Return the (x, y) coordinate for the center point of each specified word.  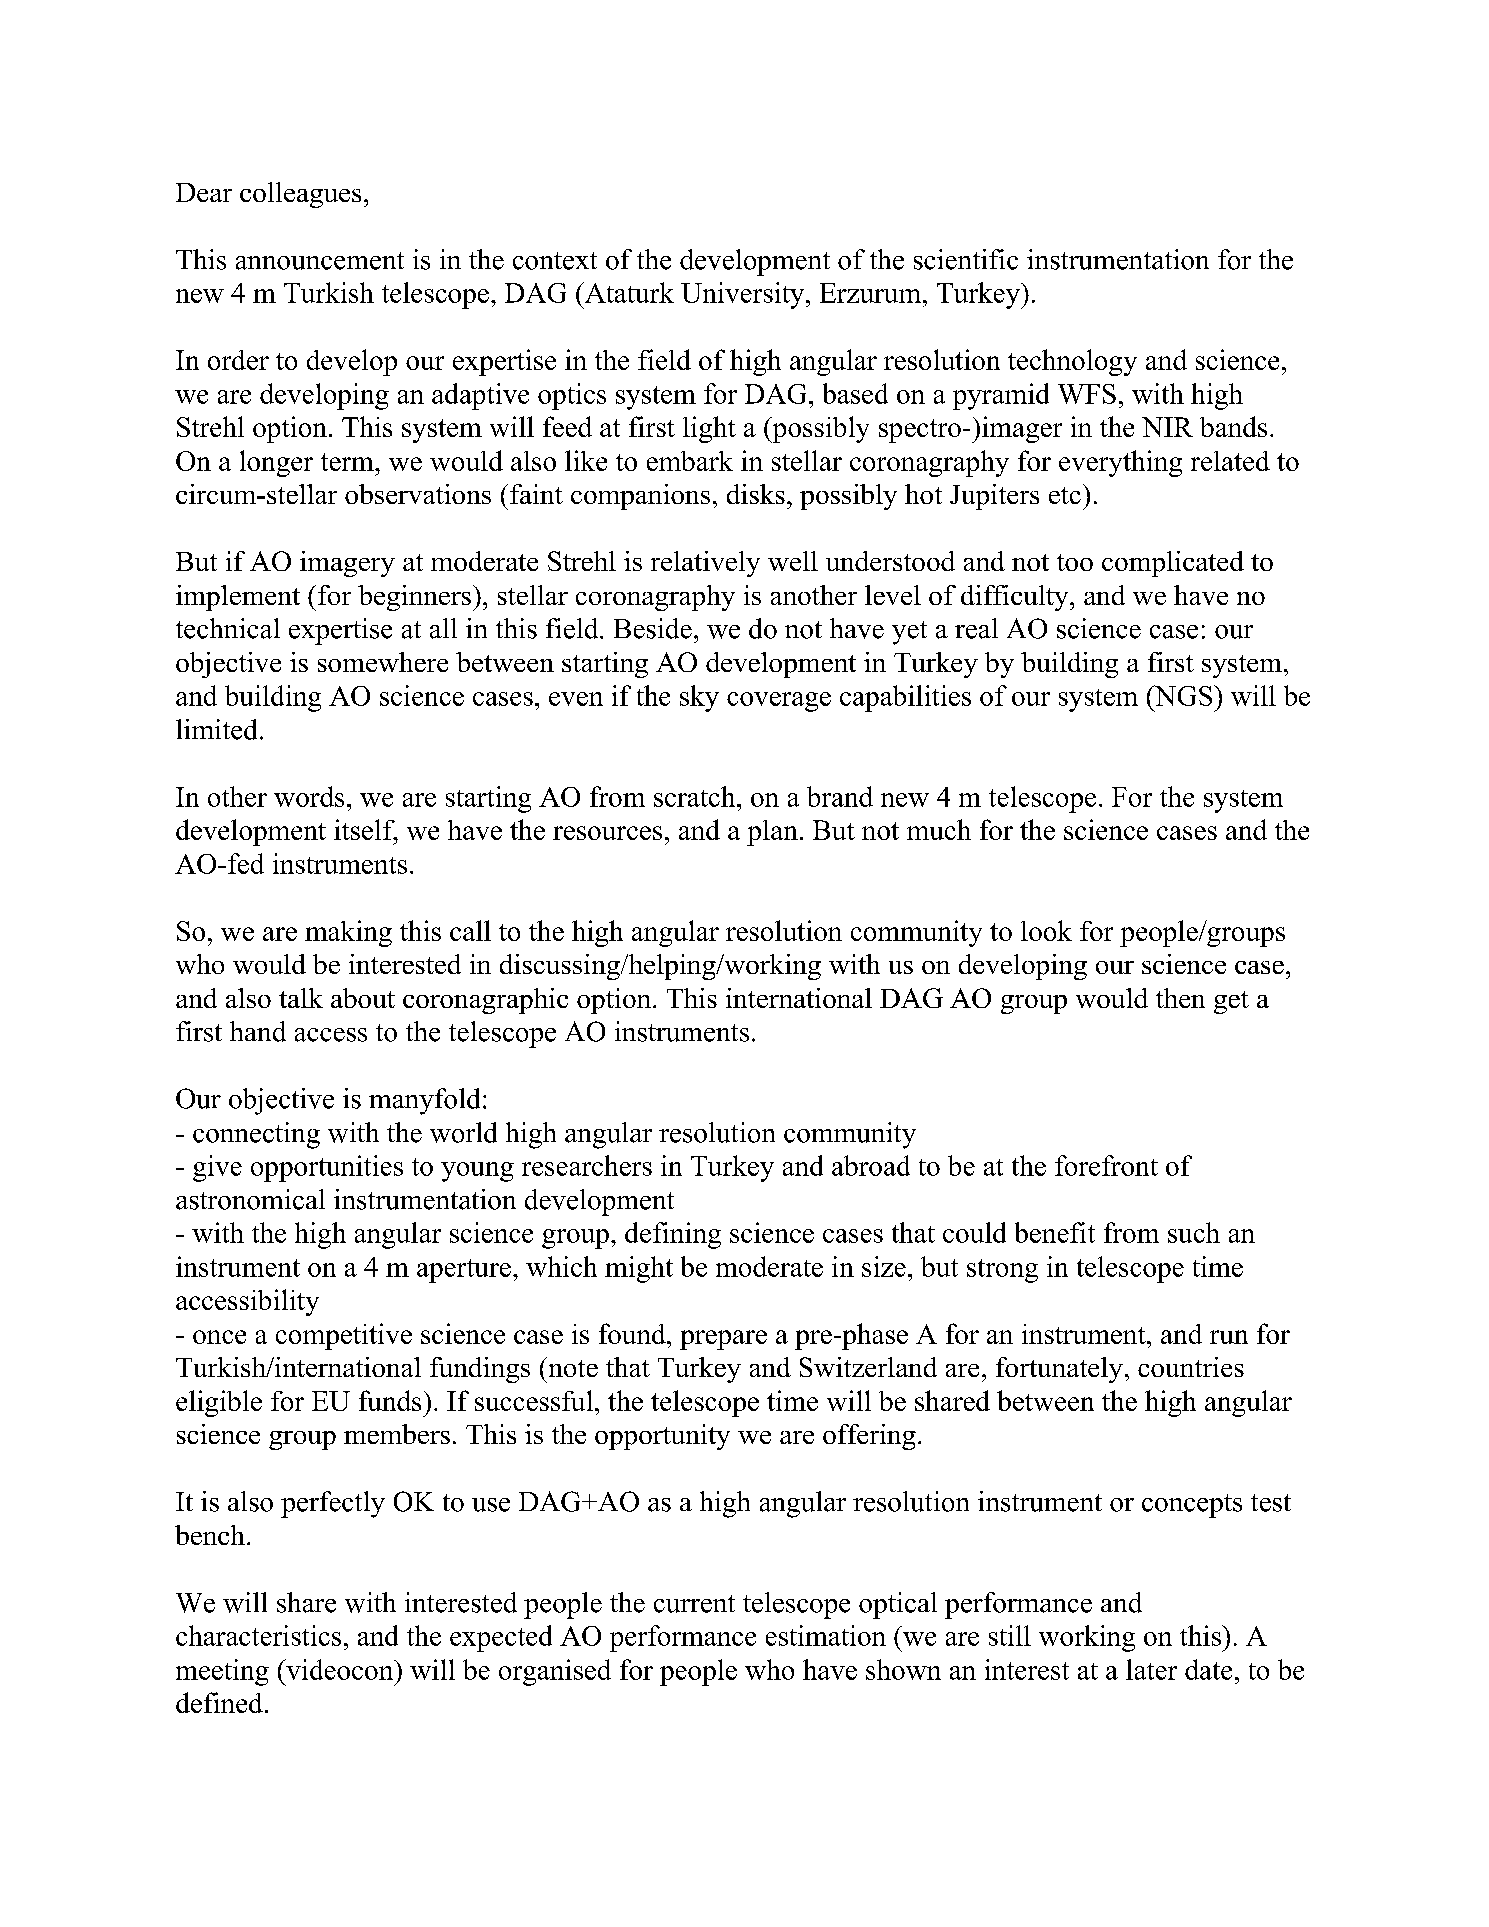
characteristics (258, 1635)
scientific (966, 259)
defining (673, 1235)
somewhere (383, 662)
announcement (320, 261)
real (976, 628)
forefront (1106, 1165)
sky (699, 698)
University (744, 295)
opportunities (327, 1168)
